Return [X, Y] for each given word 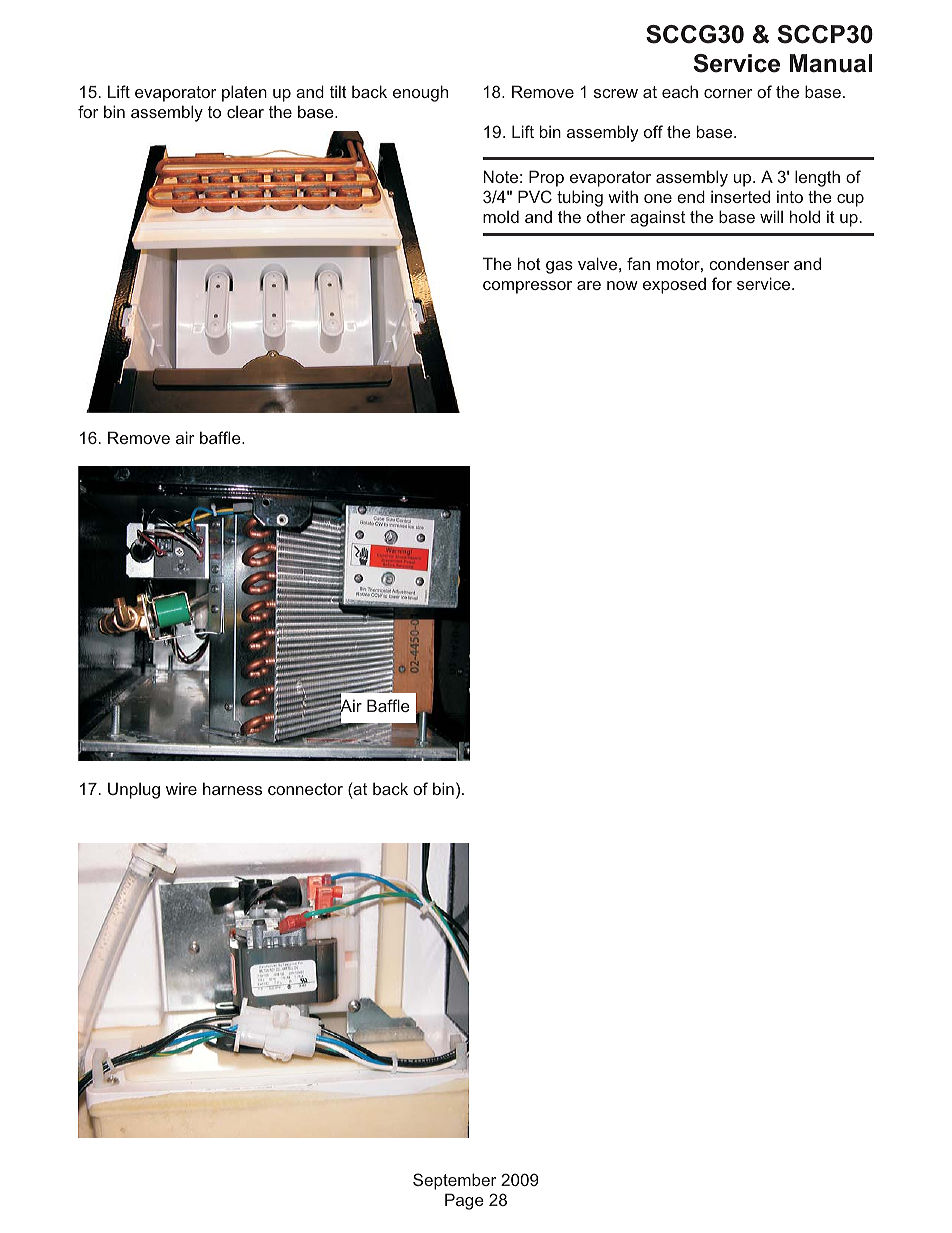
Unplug [134, 790]
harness [232, 788]
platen [244, 93]
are [589, 285]
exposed [674, 286]
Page [464, 1201]
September [455, 1181]
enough [420, 93]
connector [305, 789]
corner [728, 93]
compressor [527, 287]
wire [181, 788]
